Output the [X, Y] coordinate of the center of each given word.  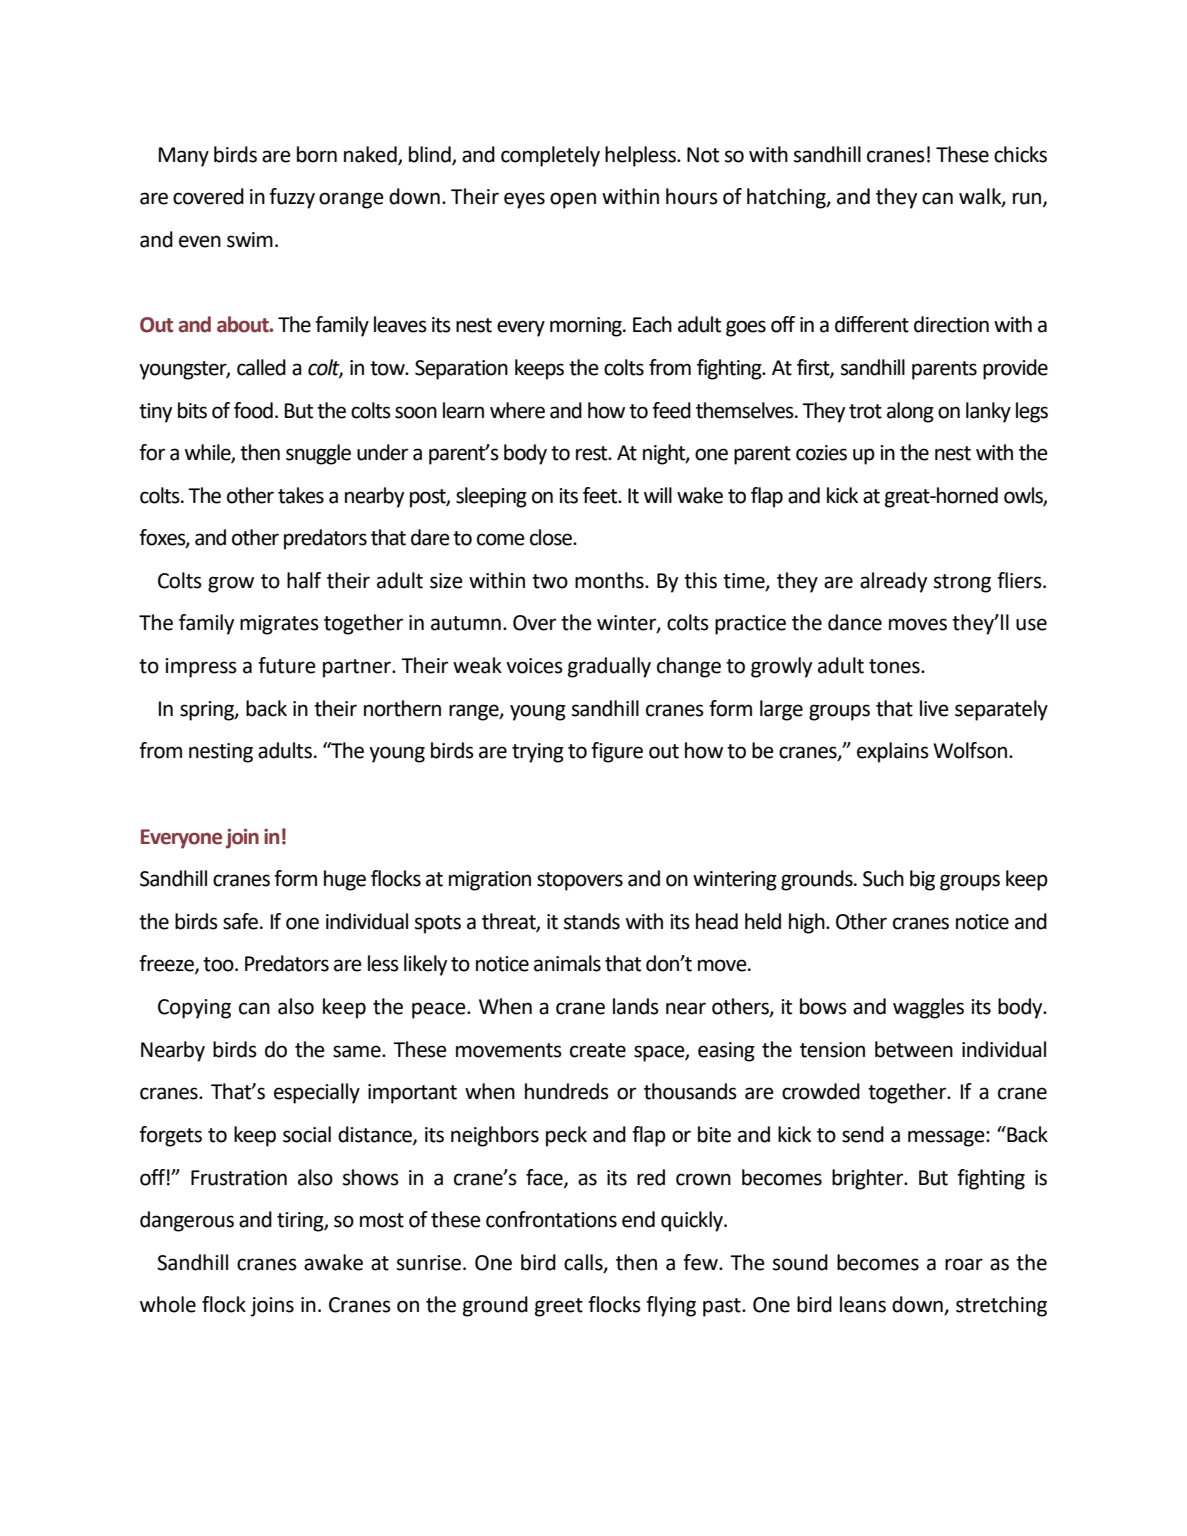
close [552, 537]
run [1028, 199]
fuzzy [292, 198]
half [304, 580]
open [573, 200]
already [893, 582]
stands [592, 921]
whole [168, 1304]
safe [242, 921]
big [922, 880]
